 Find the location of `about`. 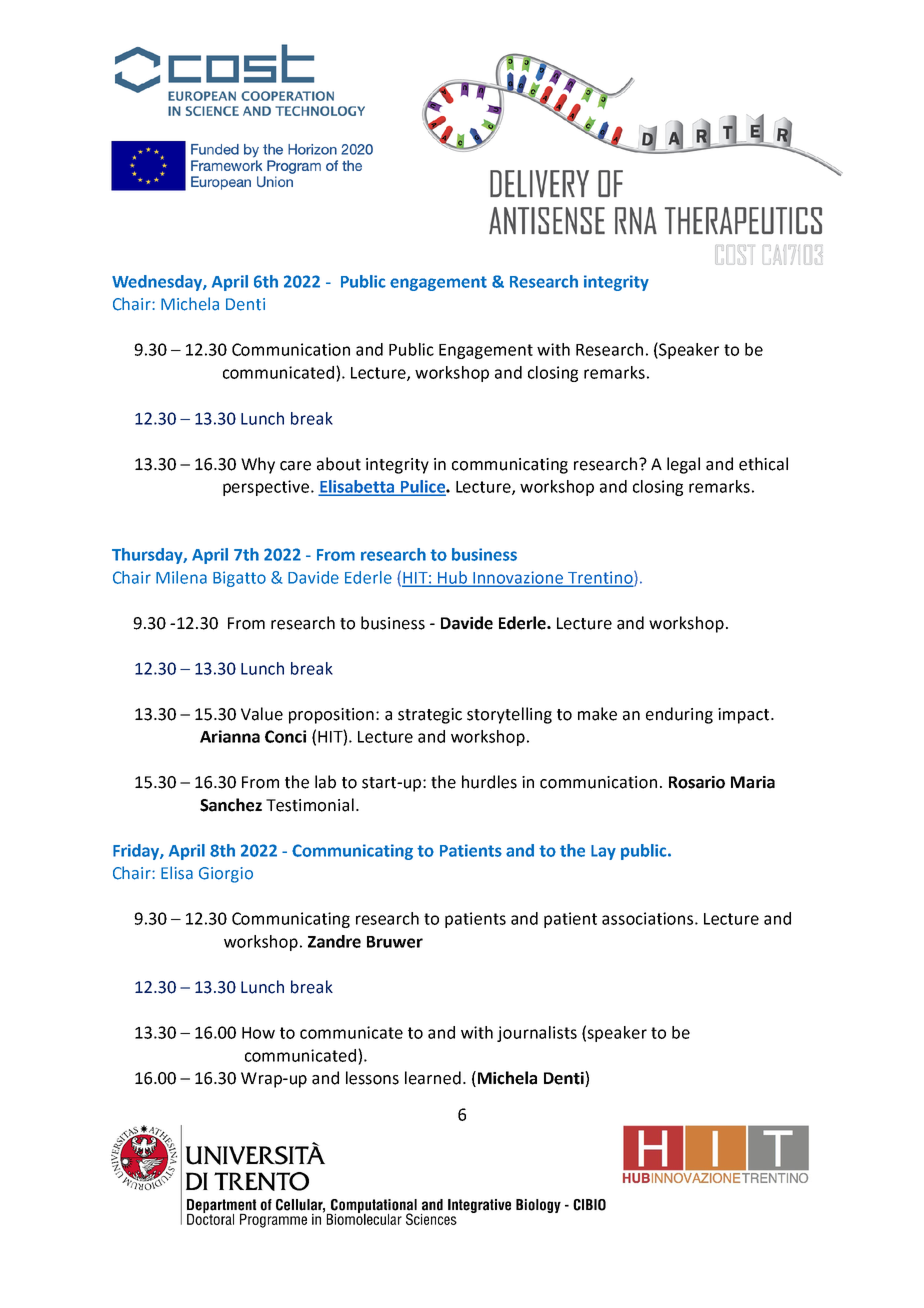

about is located at coordinates (339, 464).
